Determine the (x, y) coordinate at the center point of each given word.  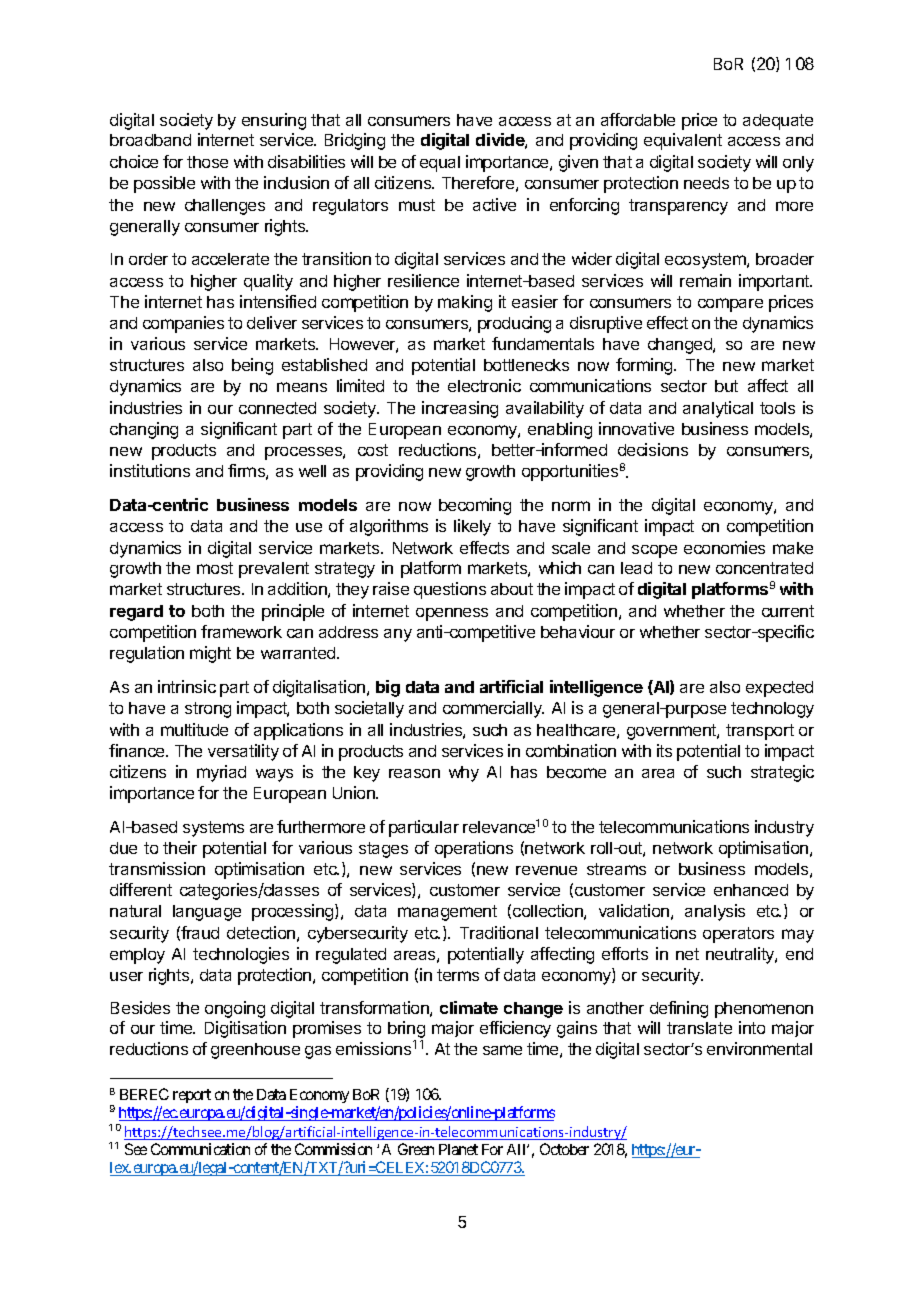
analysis (715, 912)
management (447, 913)
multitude (194, 729)
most (215, 568)
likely (472, 527)
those (207, 162)
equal (440, 164)
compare (730, 305)
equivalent (683, 141)
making (465, 303)
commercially (493, 709)
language (207, 913)
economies (724, 547)
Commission (333, 1149)
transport (760, 732)
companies (183, 324)
